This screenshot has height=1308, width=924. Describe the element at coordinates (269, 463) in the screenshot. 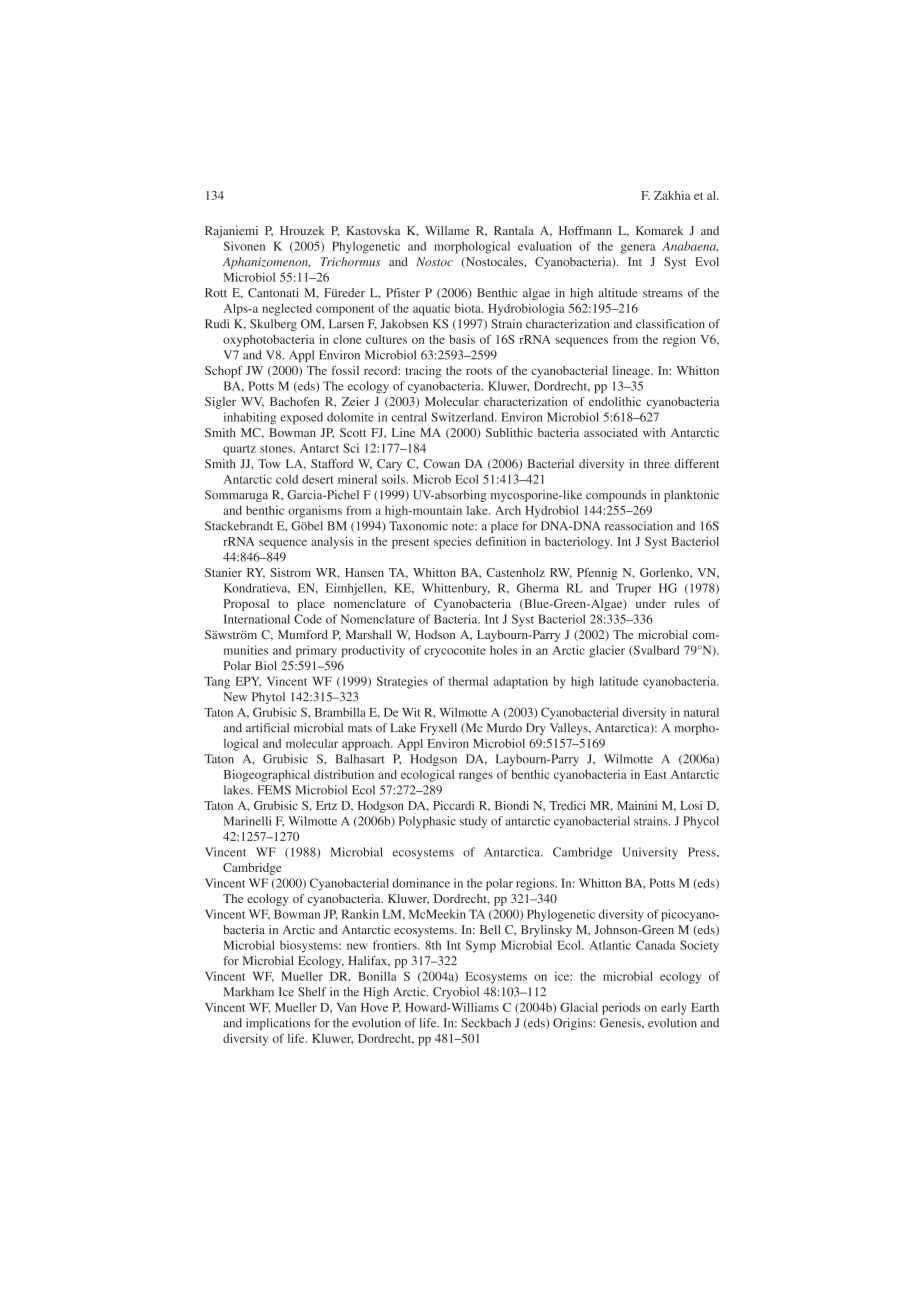

I see `Tow` at that location.
